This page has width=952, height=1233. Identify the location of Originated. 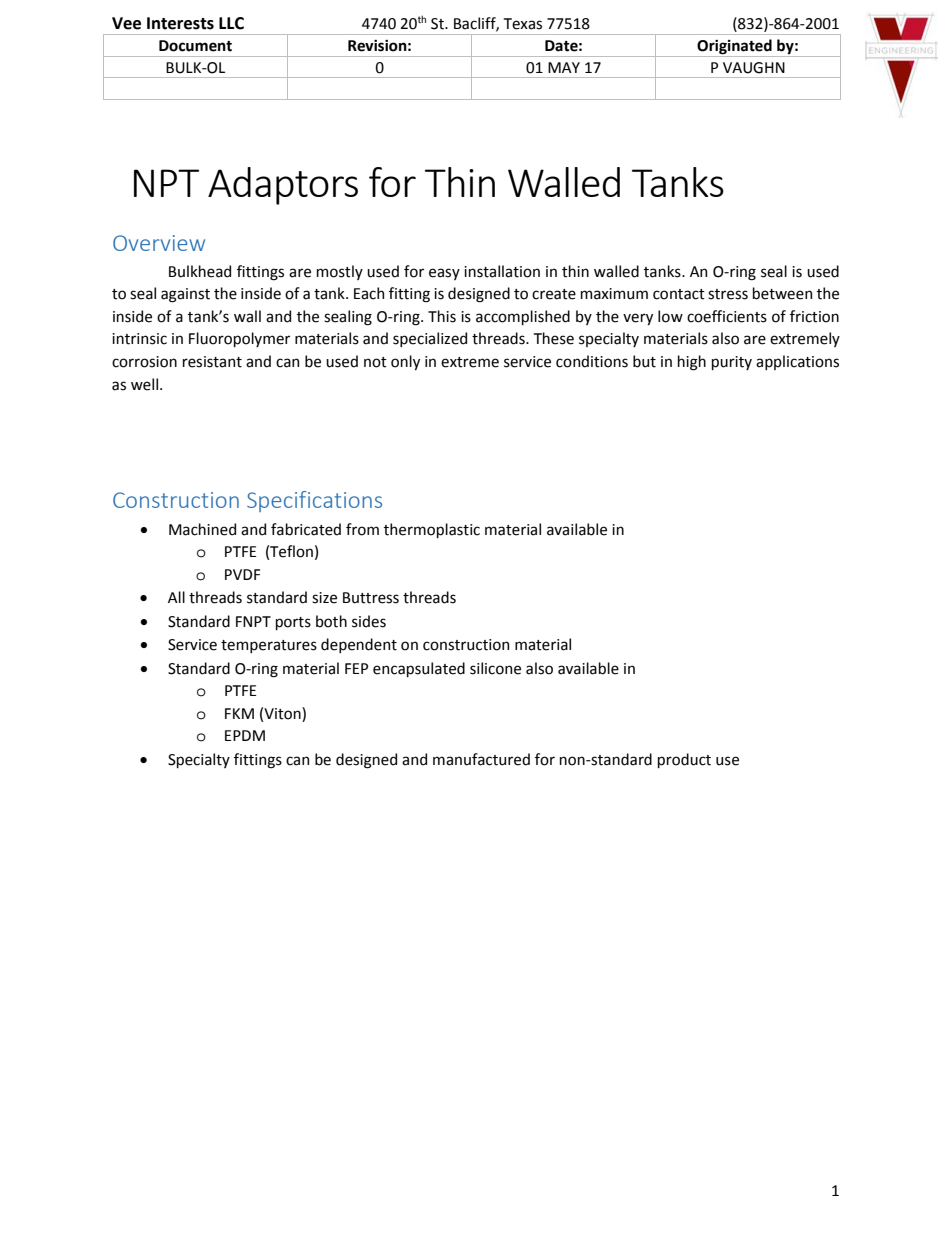
(734, 47).
